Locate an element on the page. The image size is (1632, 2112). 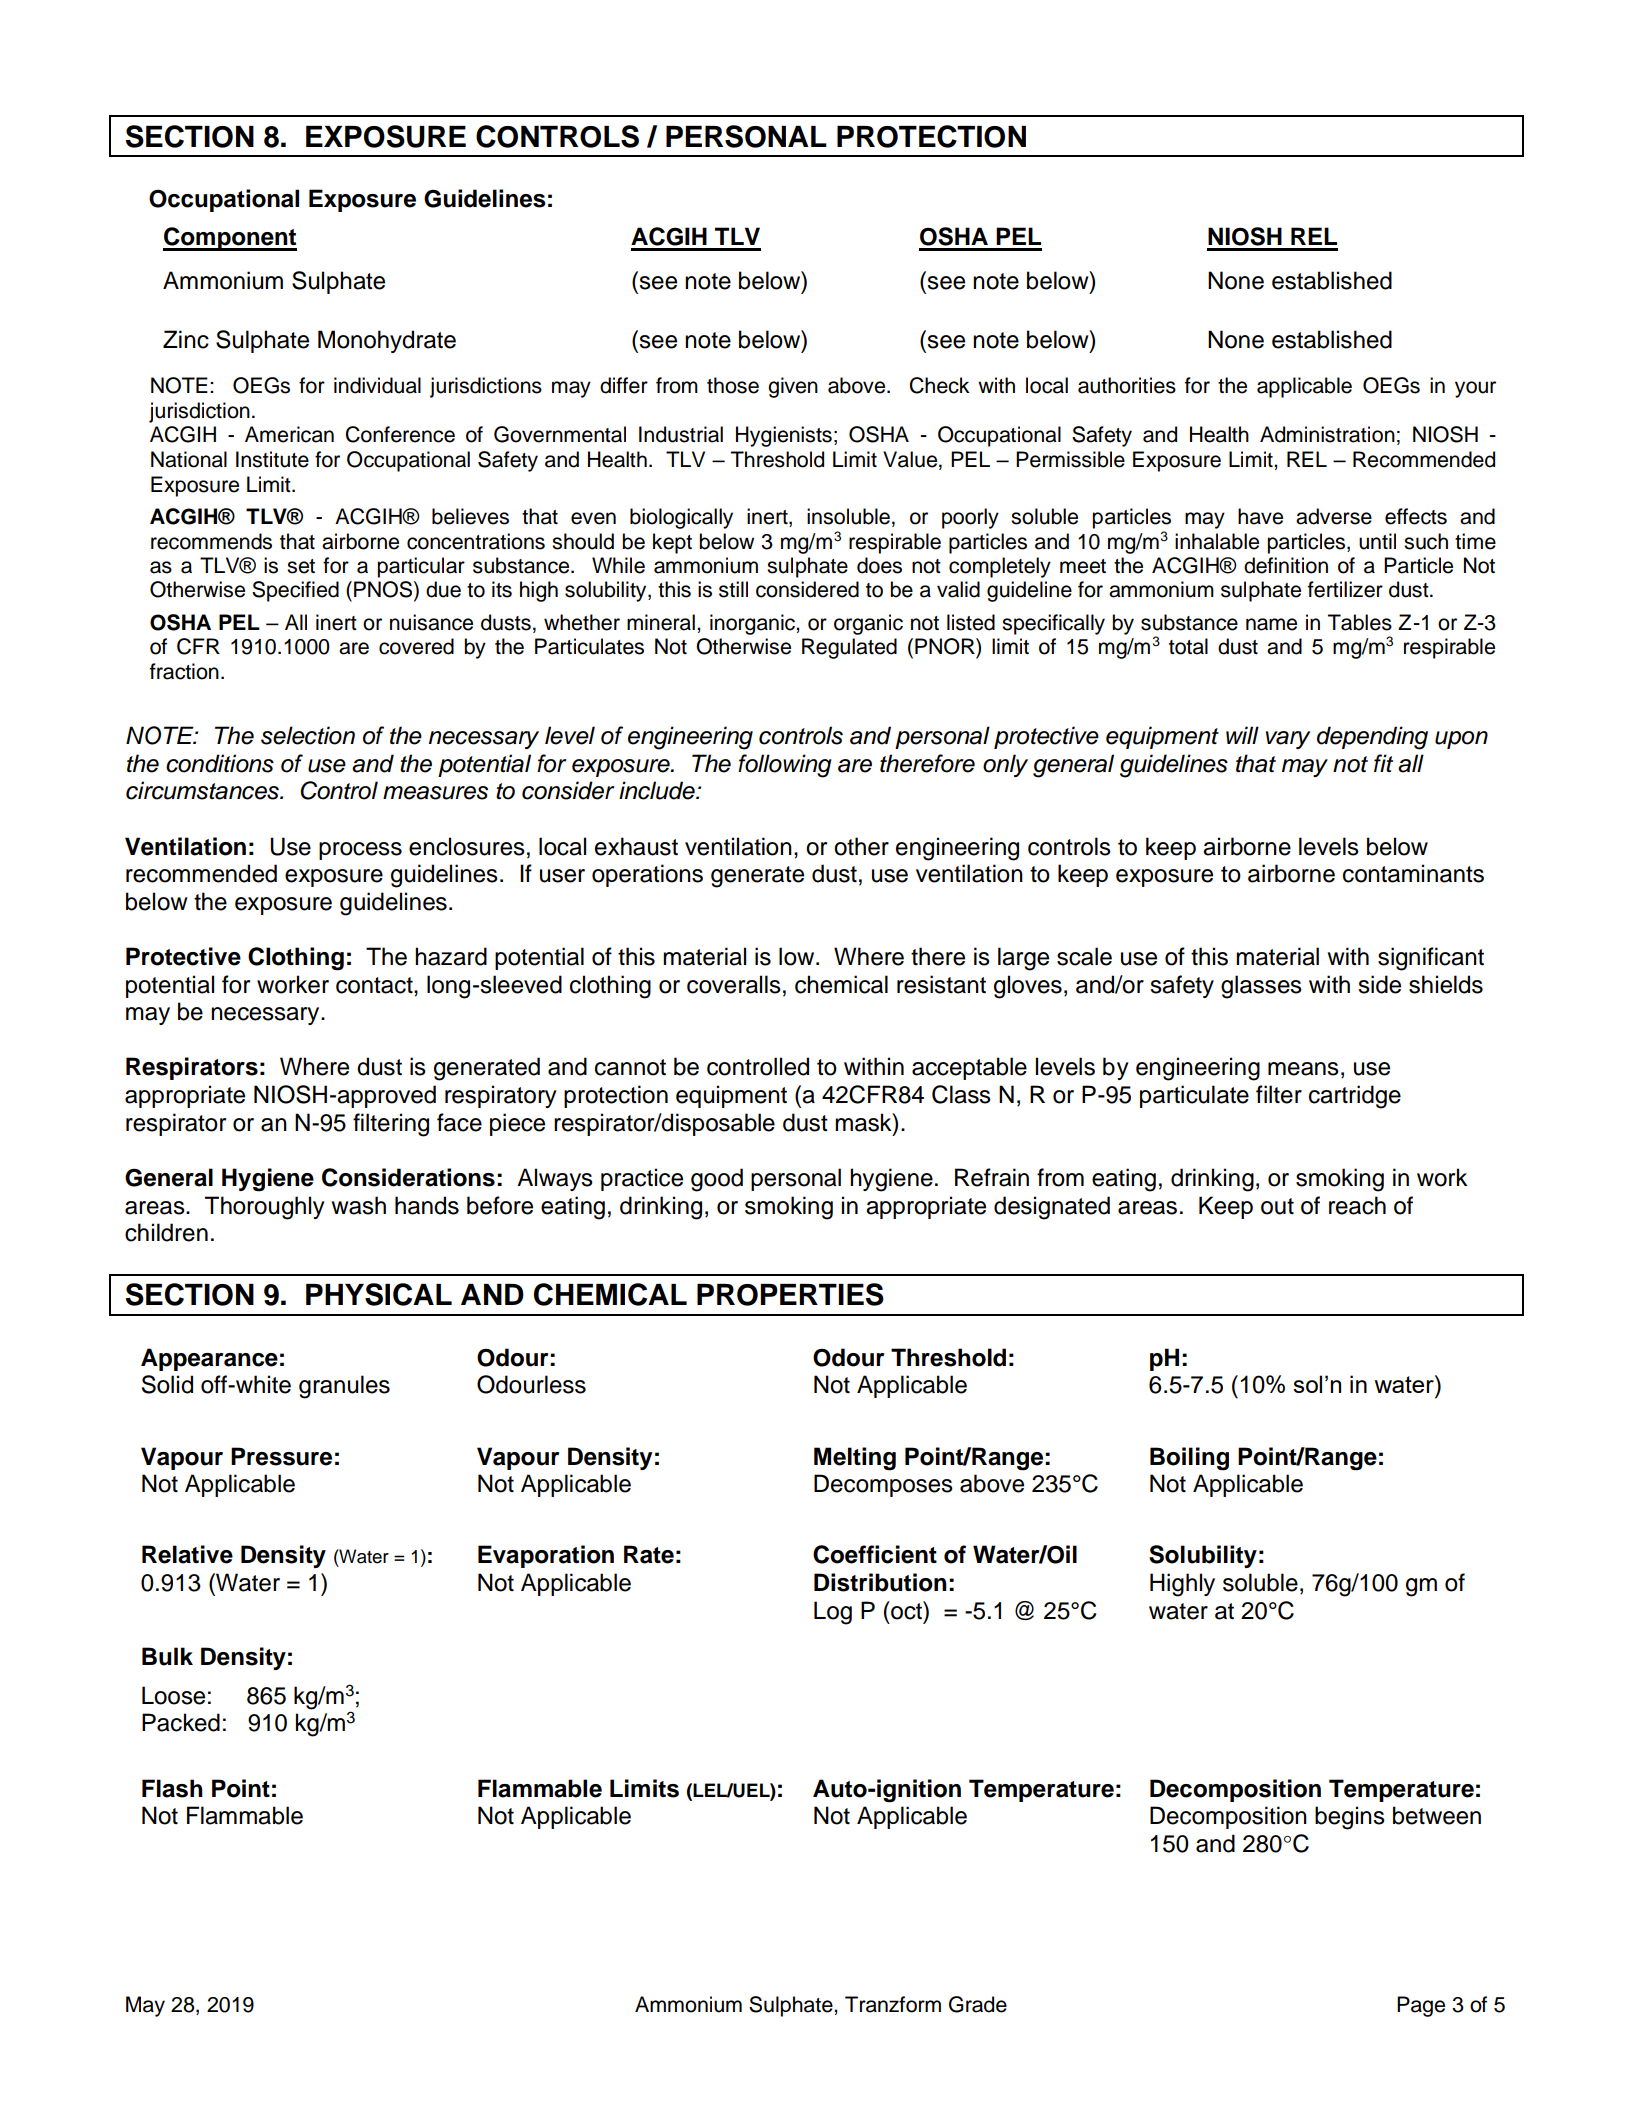
Administration is located at coordinates (1327, 434).
